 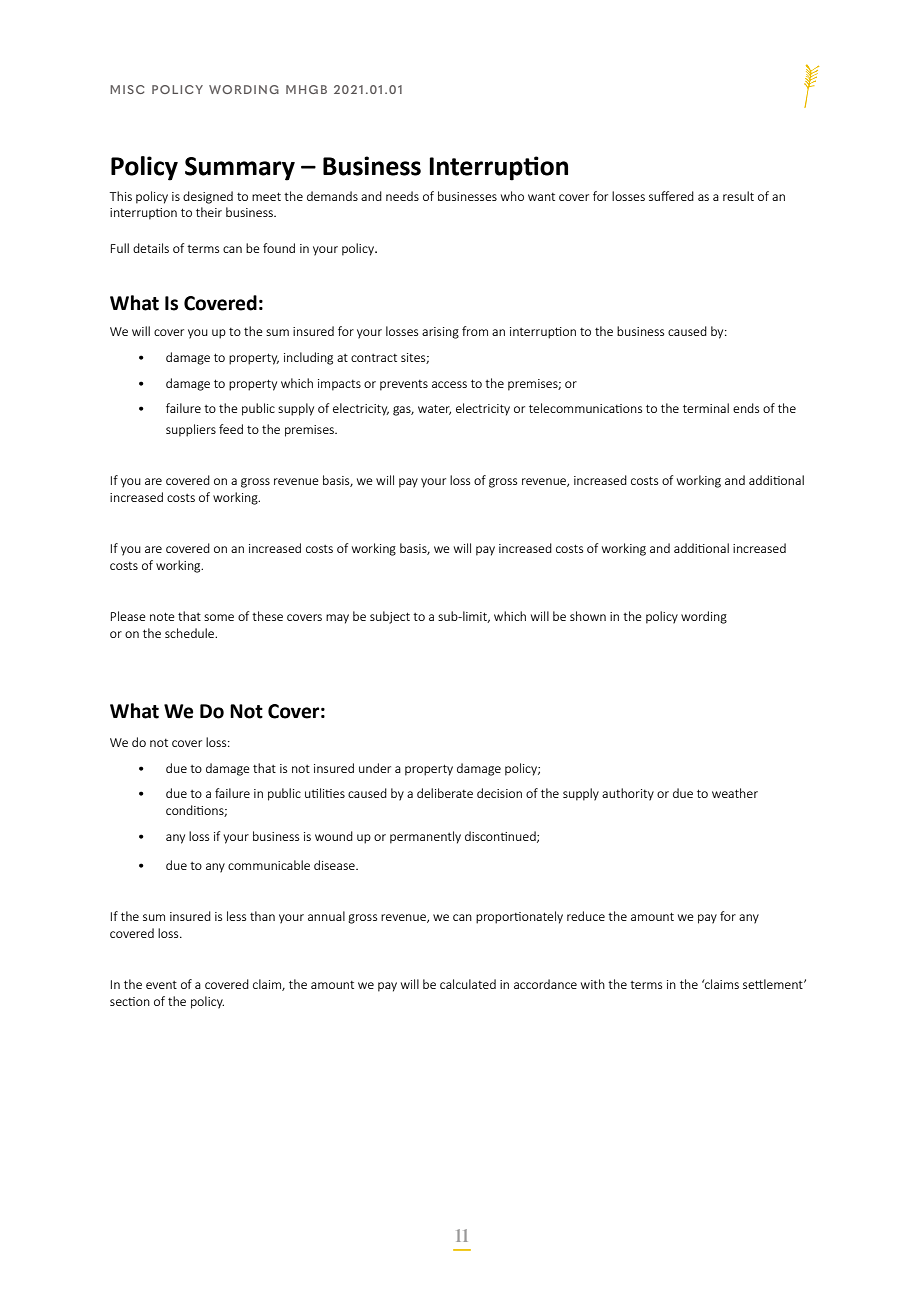 I want to click on suffered, so click(x=671, y=196).
